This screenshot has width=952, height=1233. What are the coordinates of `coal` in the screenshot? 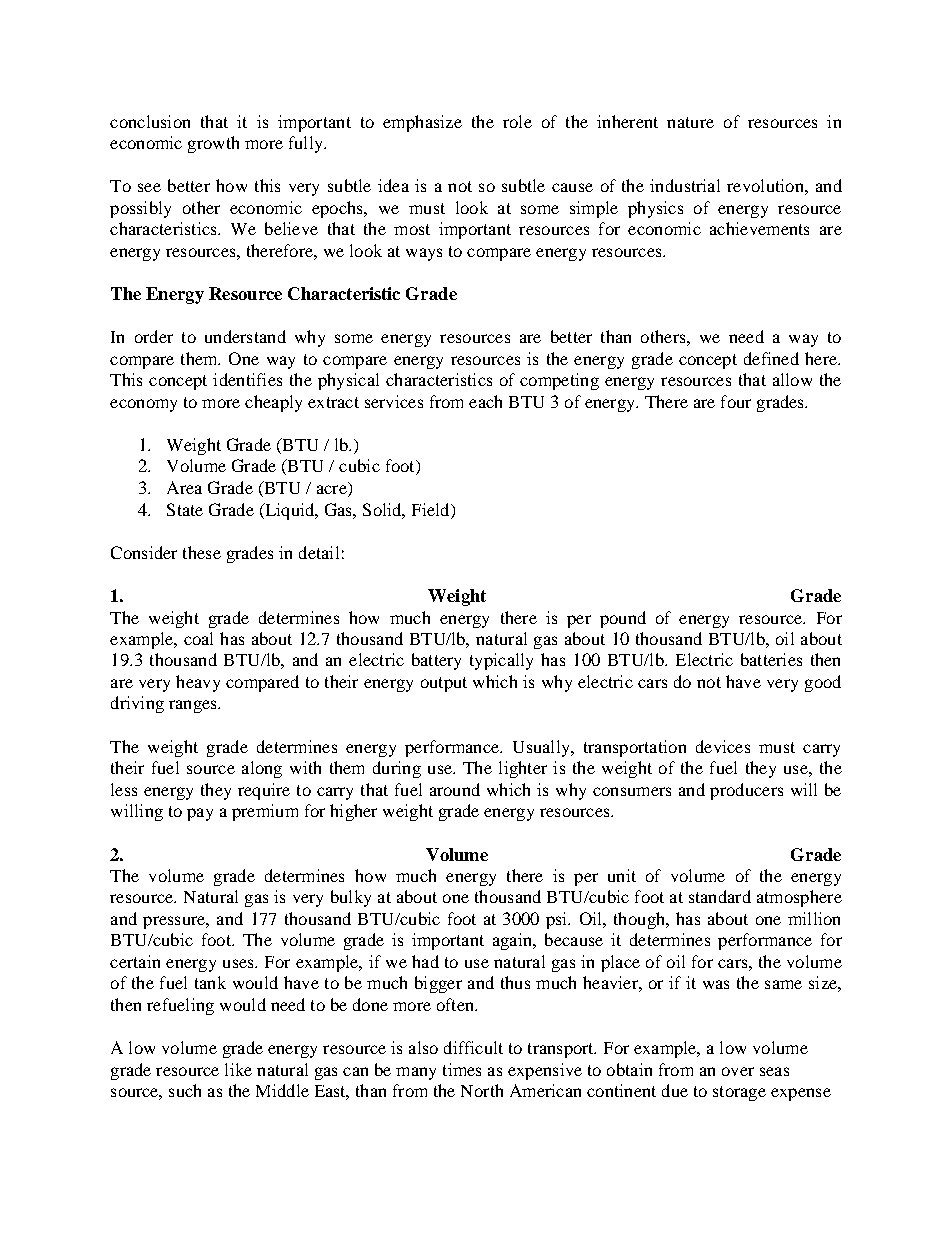 It's located at (198, 638).
